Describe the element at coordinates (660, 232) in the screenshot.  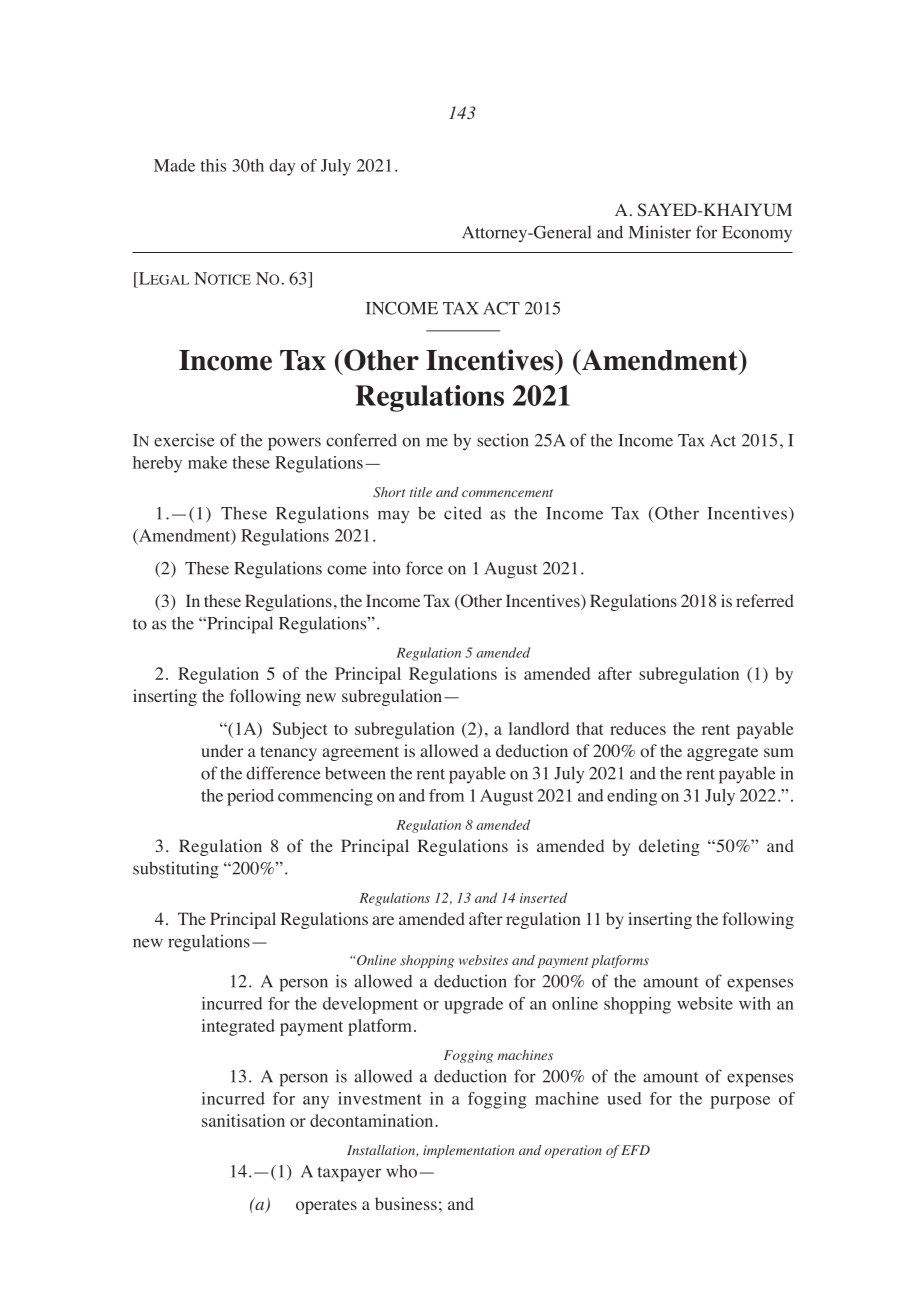
I see `Minister` at that location.
